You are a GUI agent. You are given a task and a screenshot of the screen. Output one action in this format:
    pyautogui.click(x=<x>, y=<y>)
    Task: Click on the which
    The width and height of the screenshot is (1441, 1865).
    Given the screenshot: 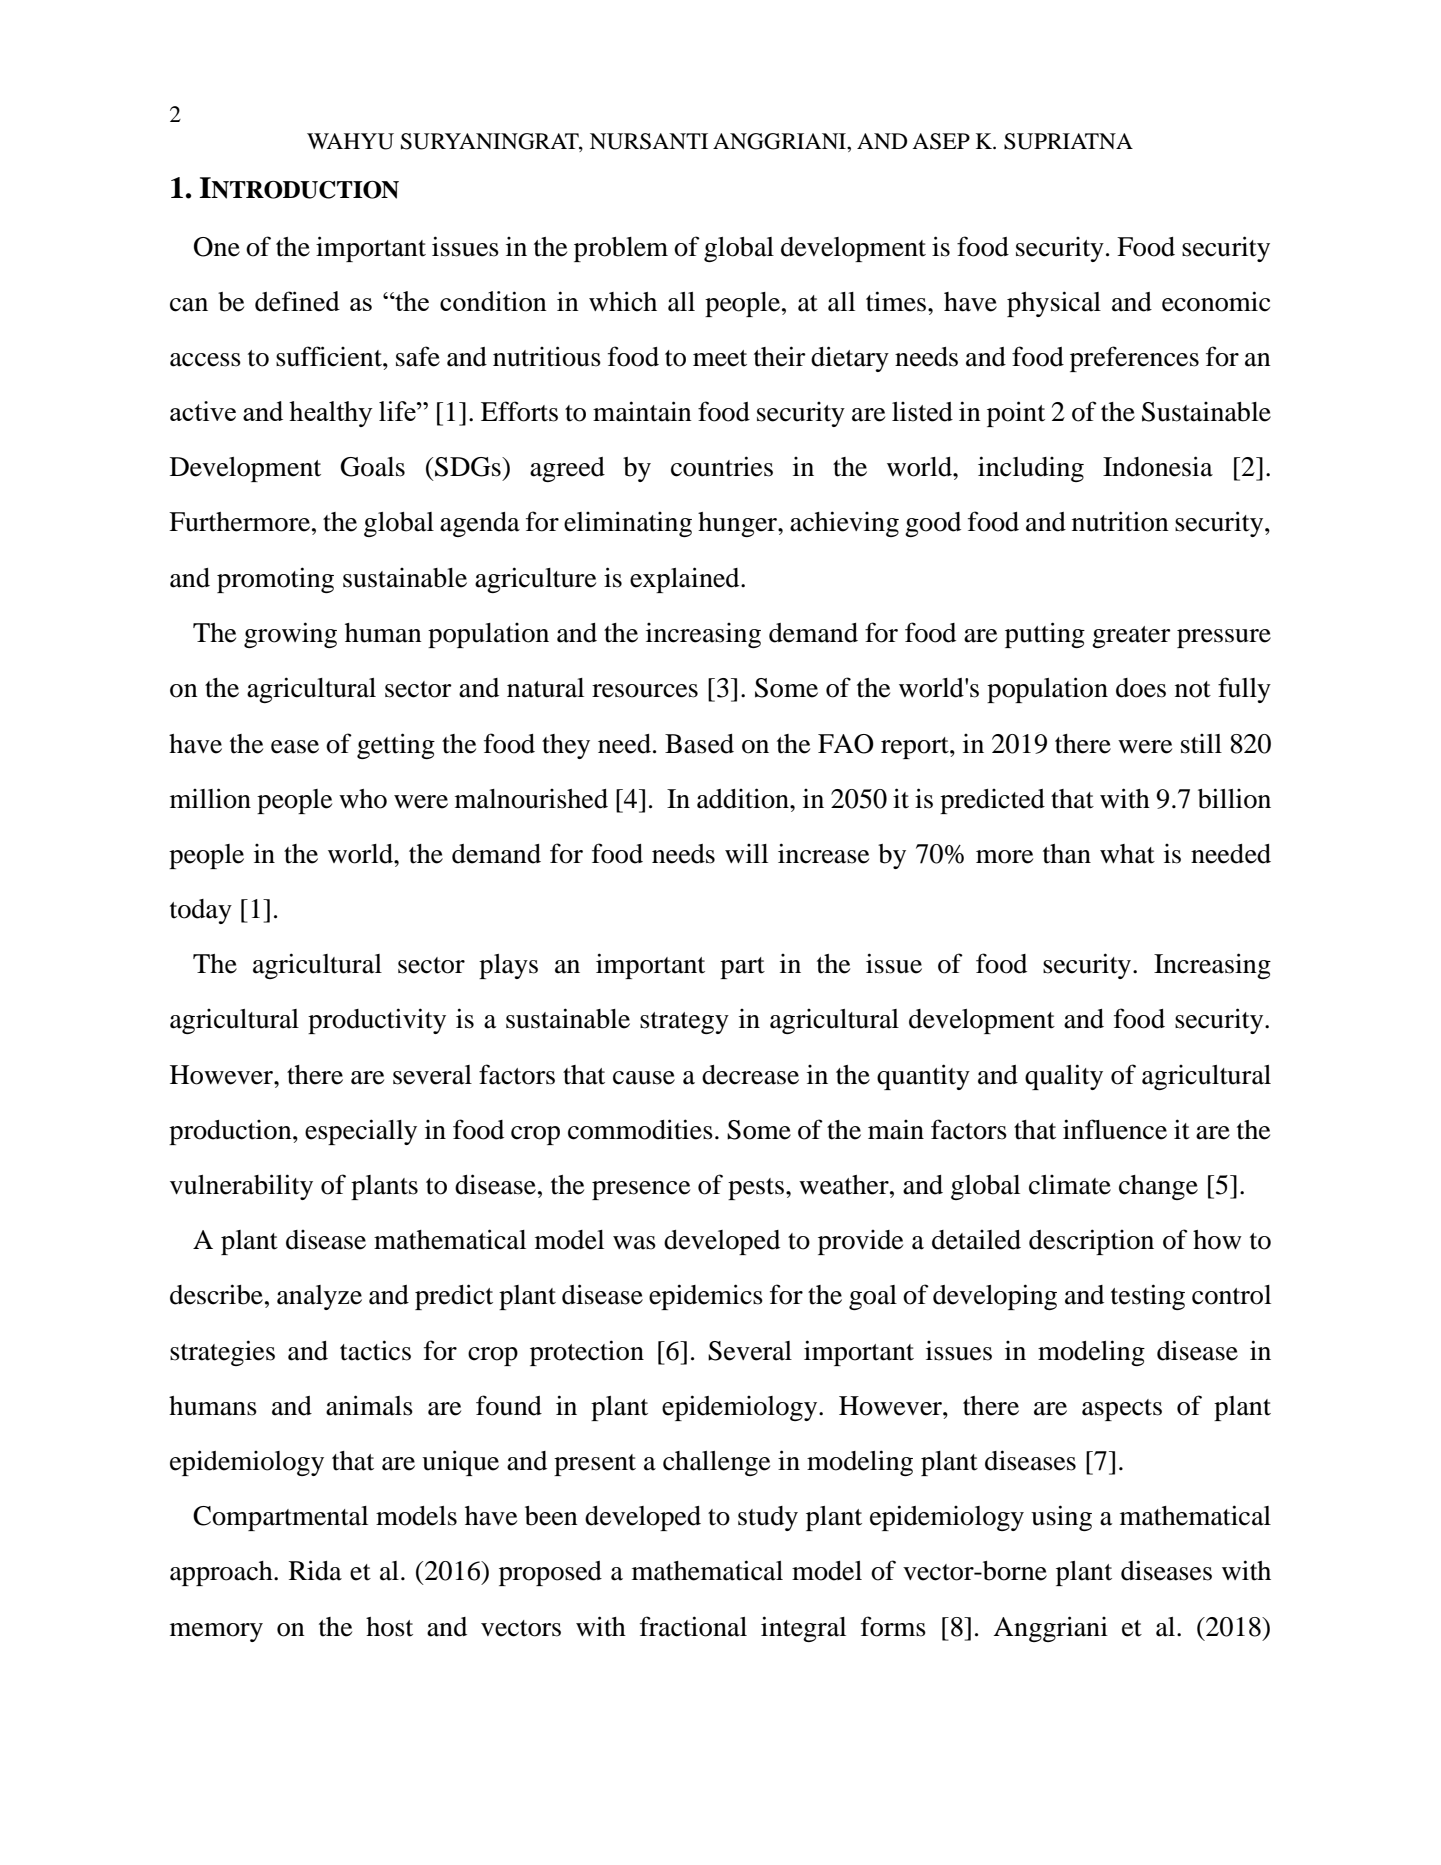 What is the action you would take?
    pyautogui.click(x=623, y=301)
